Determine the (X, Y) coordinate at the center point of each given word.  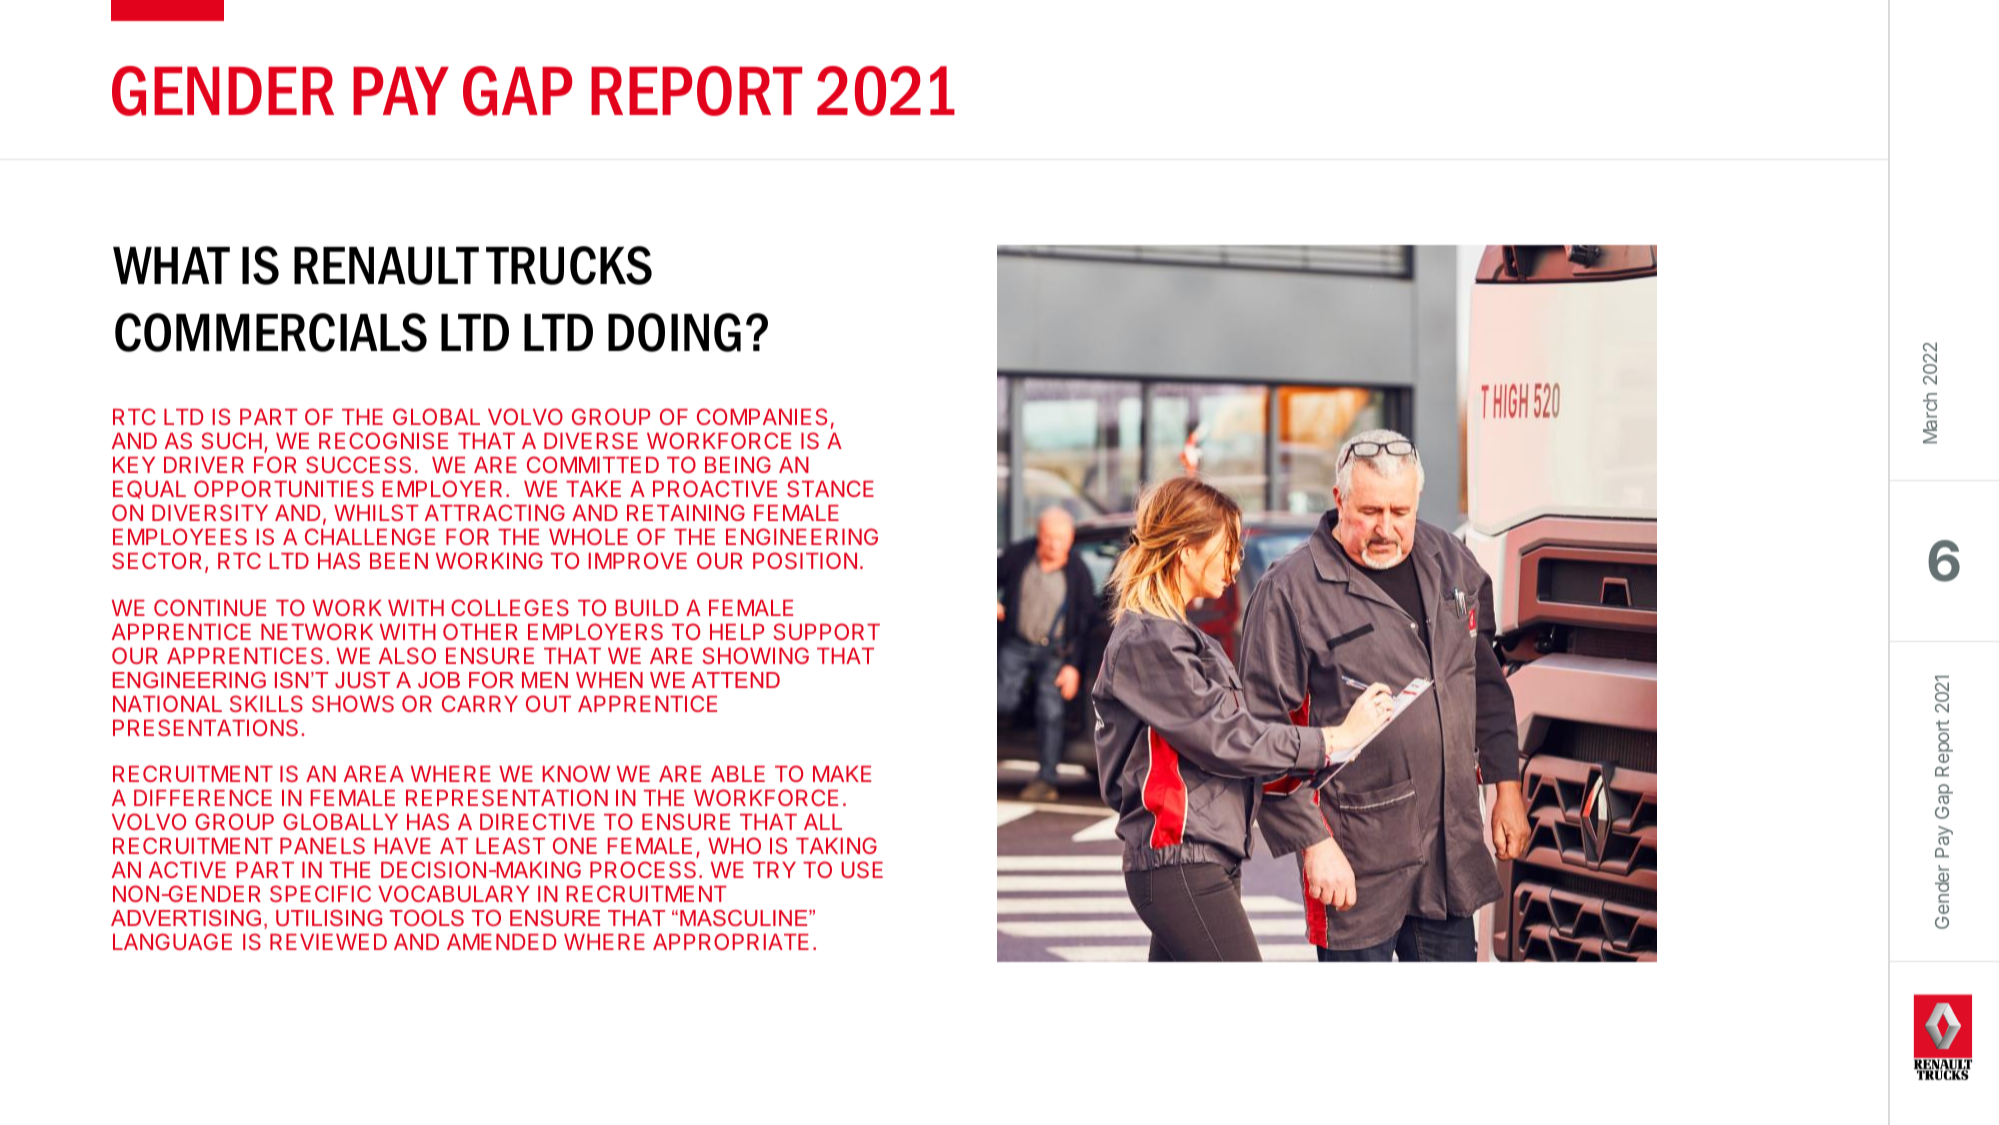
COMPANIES (762, 416)
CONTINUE (210, 607)
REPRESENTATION (507, 797)
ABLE (738, 774)
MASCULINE (745, 918)
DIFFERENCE (203, 797)
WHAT (171, 265)
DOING (674, 332)
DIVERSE (591, 440)
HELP (737, 632)
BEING (738, 464)
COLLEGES (510, 607)
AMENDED (501, 942)
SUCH (231, 440)
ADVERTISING (186, 918)
